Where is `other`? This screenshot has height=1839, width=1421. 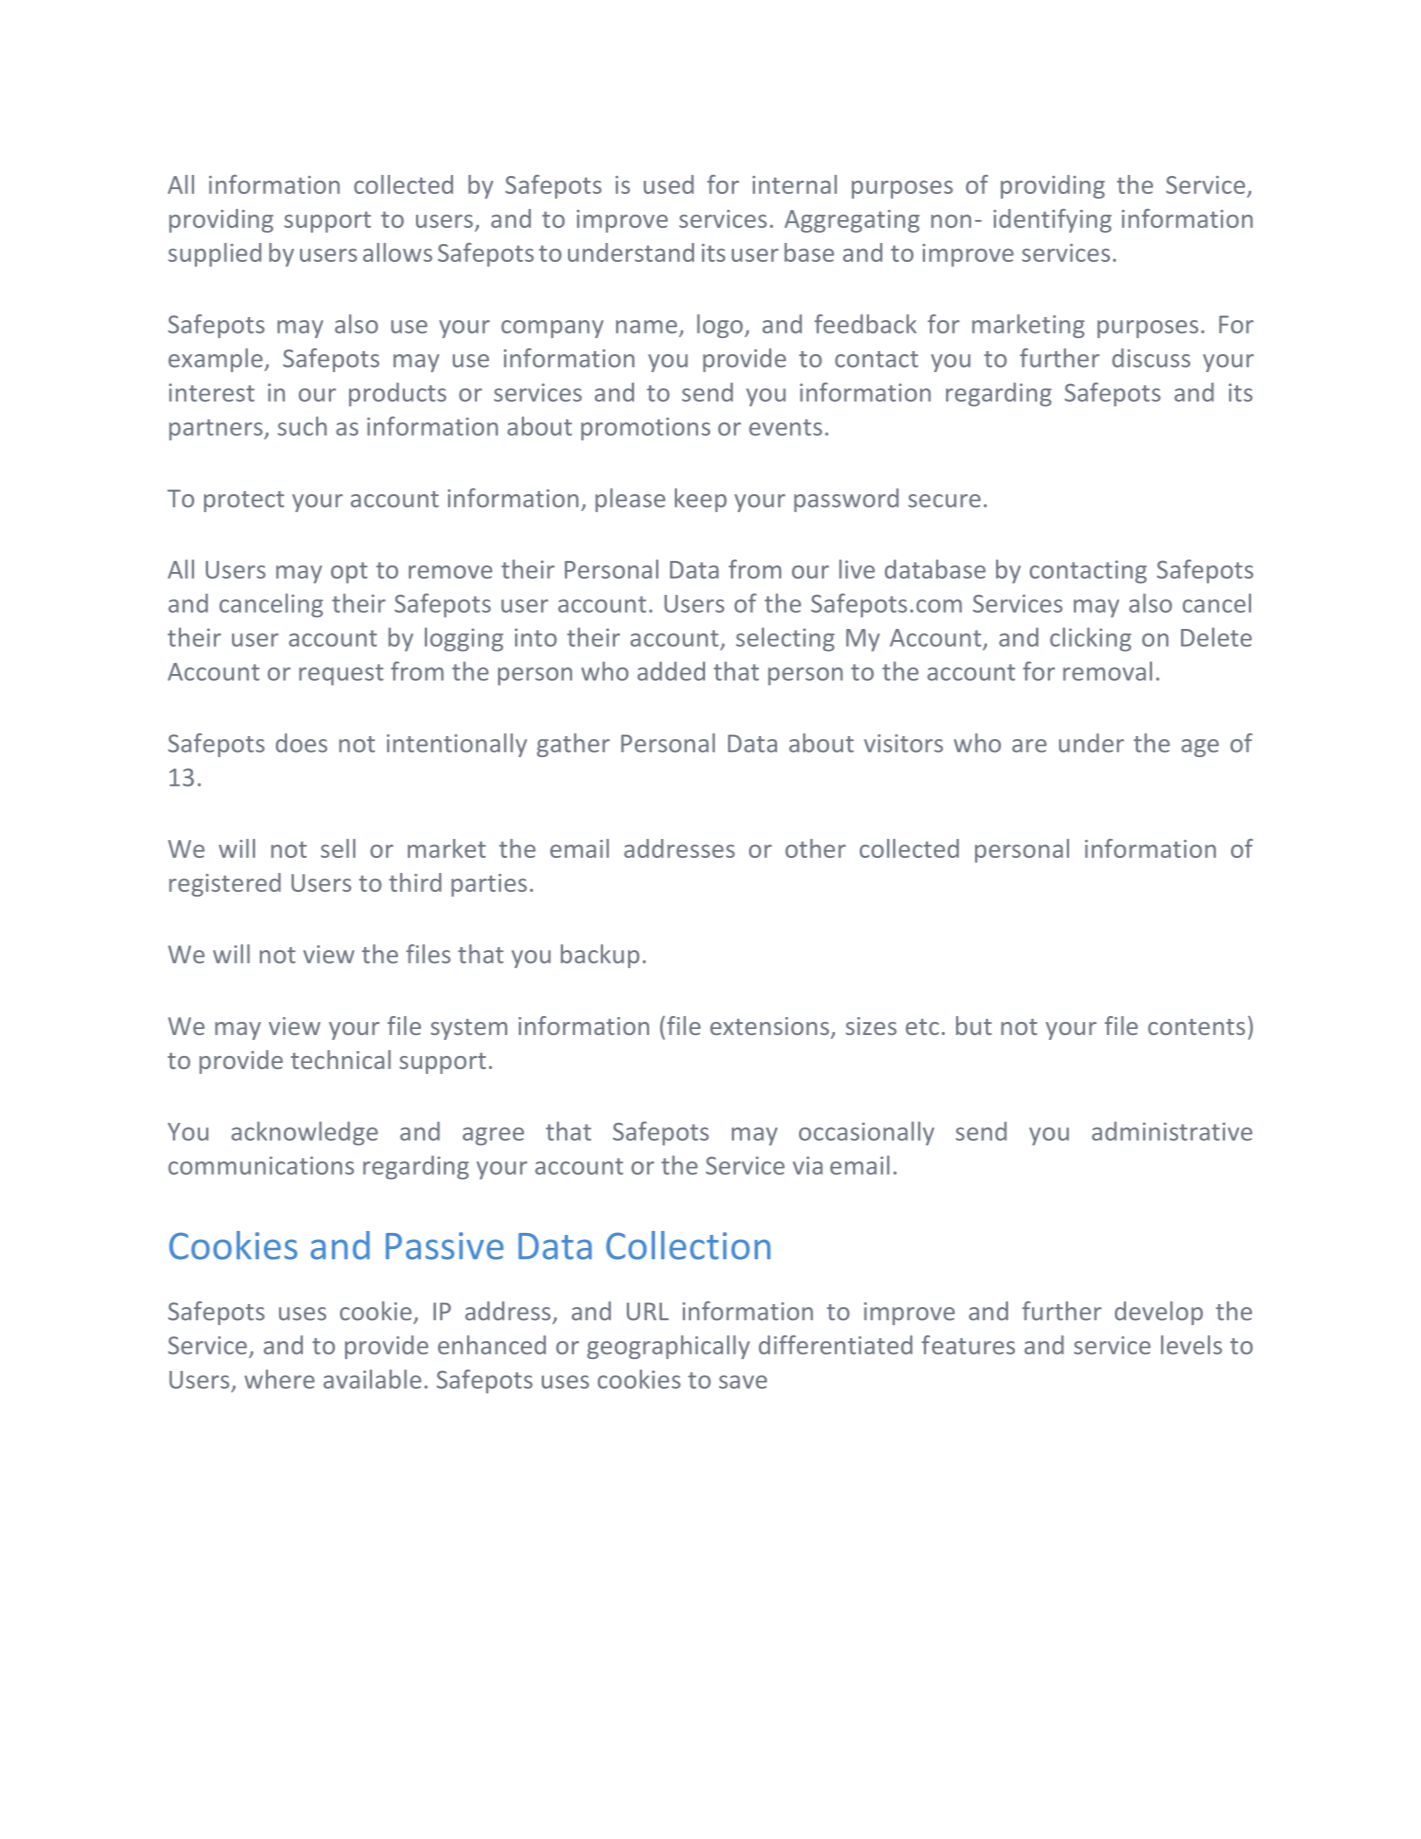 other is located at coordinates (815, 848).
